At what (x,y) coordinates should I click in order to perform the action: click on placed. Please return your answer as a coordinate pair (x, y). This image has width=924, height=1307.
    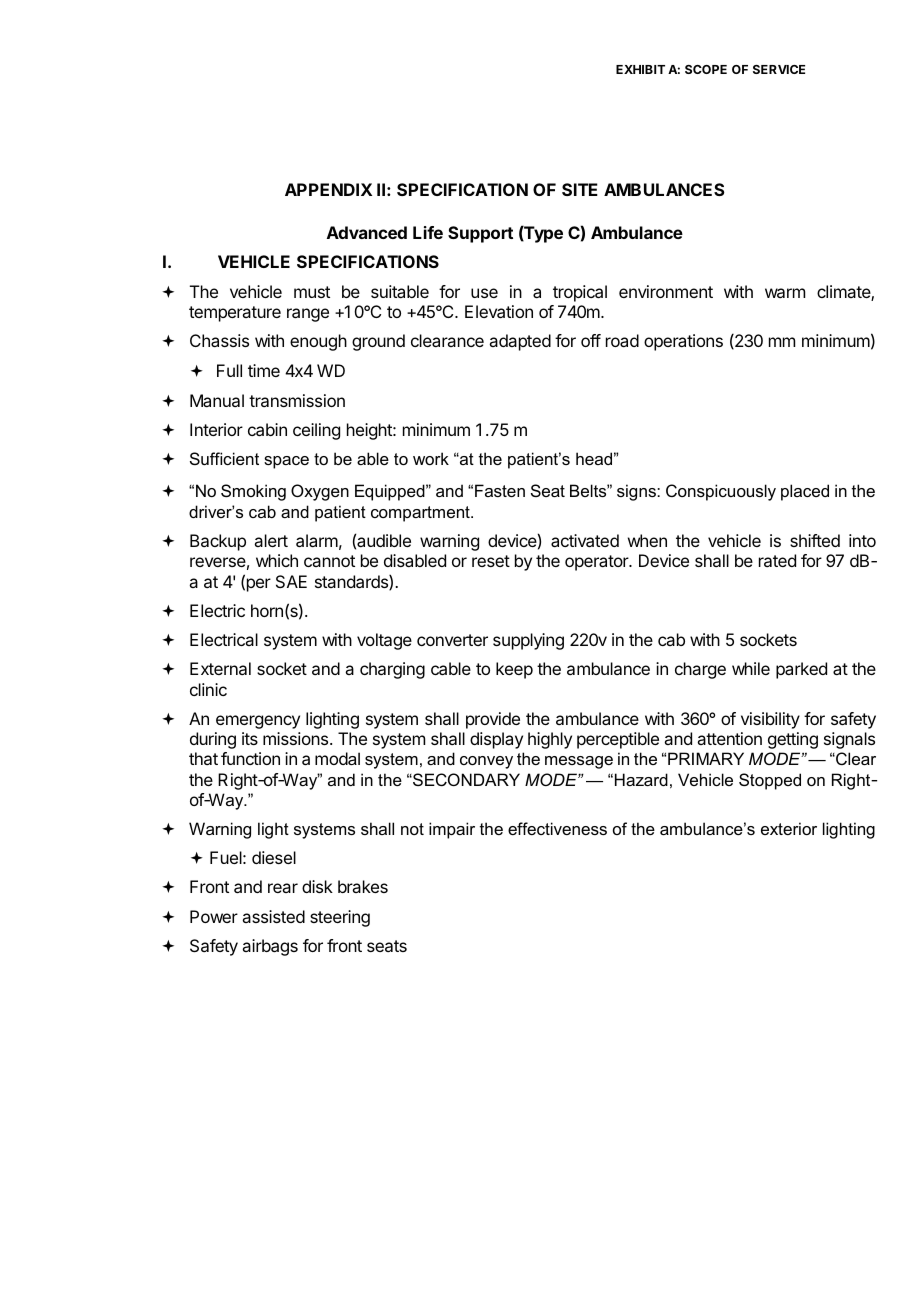
    Looking at the image, I should click on (805, 492).
